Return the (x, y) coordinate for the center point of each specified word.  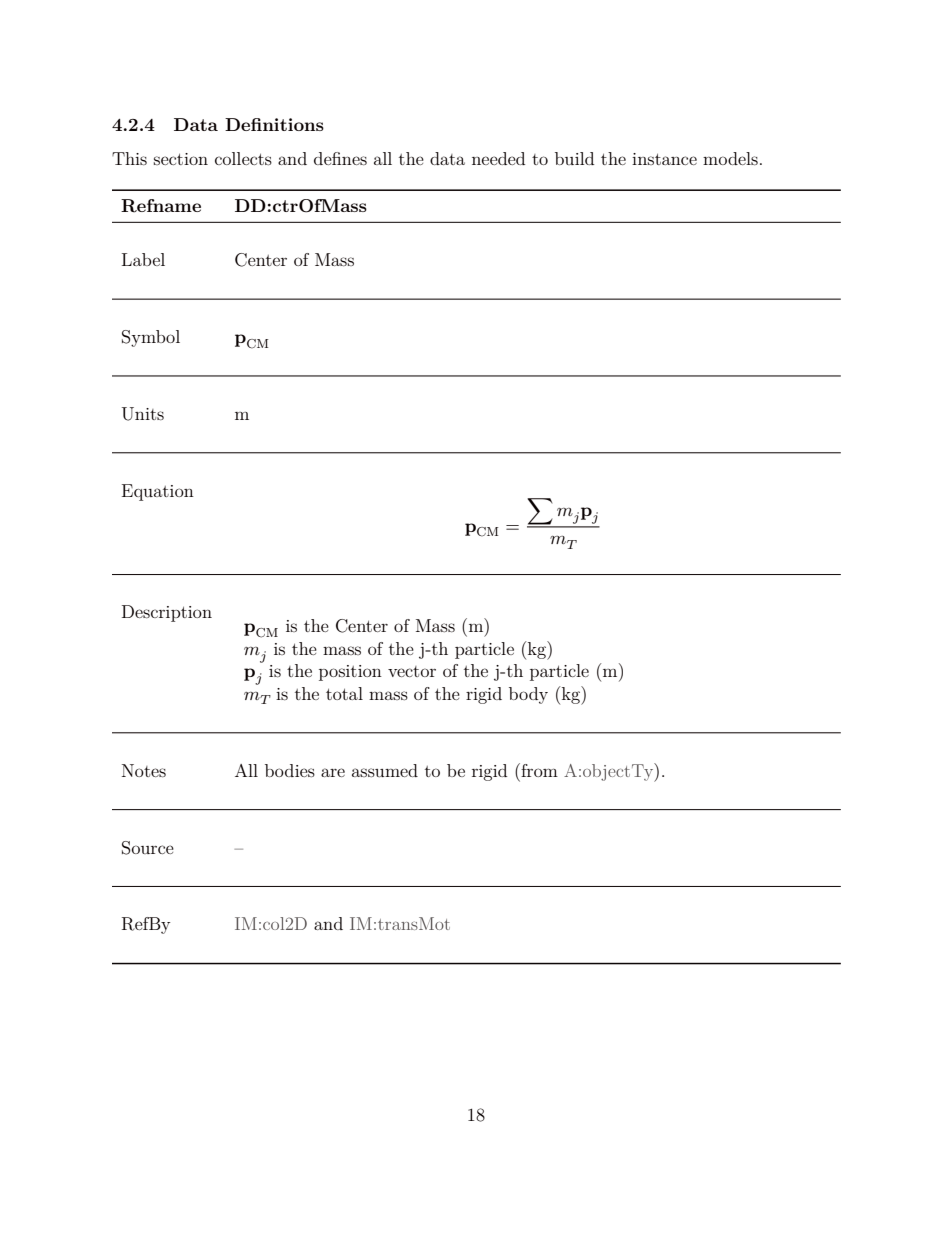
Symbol (151, 338)
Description (167, 613)
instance (664, 159)
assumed (385, 770)
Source (148, 848)
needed (498, 158)
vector (412, 671)
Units (143, 414)
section (181, 159)
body (528, 695)
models (730, 158)
